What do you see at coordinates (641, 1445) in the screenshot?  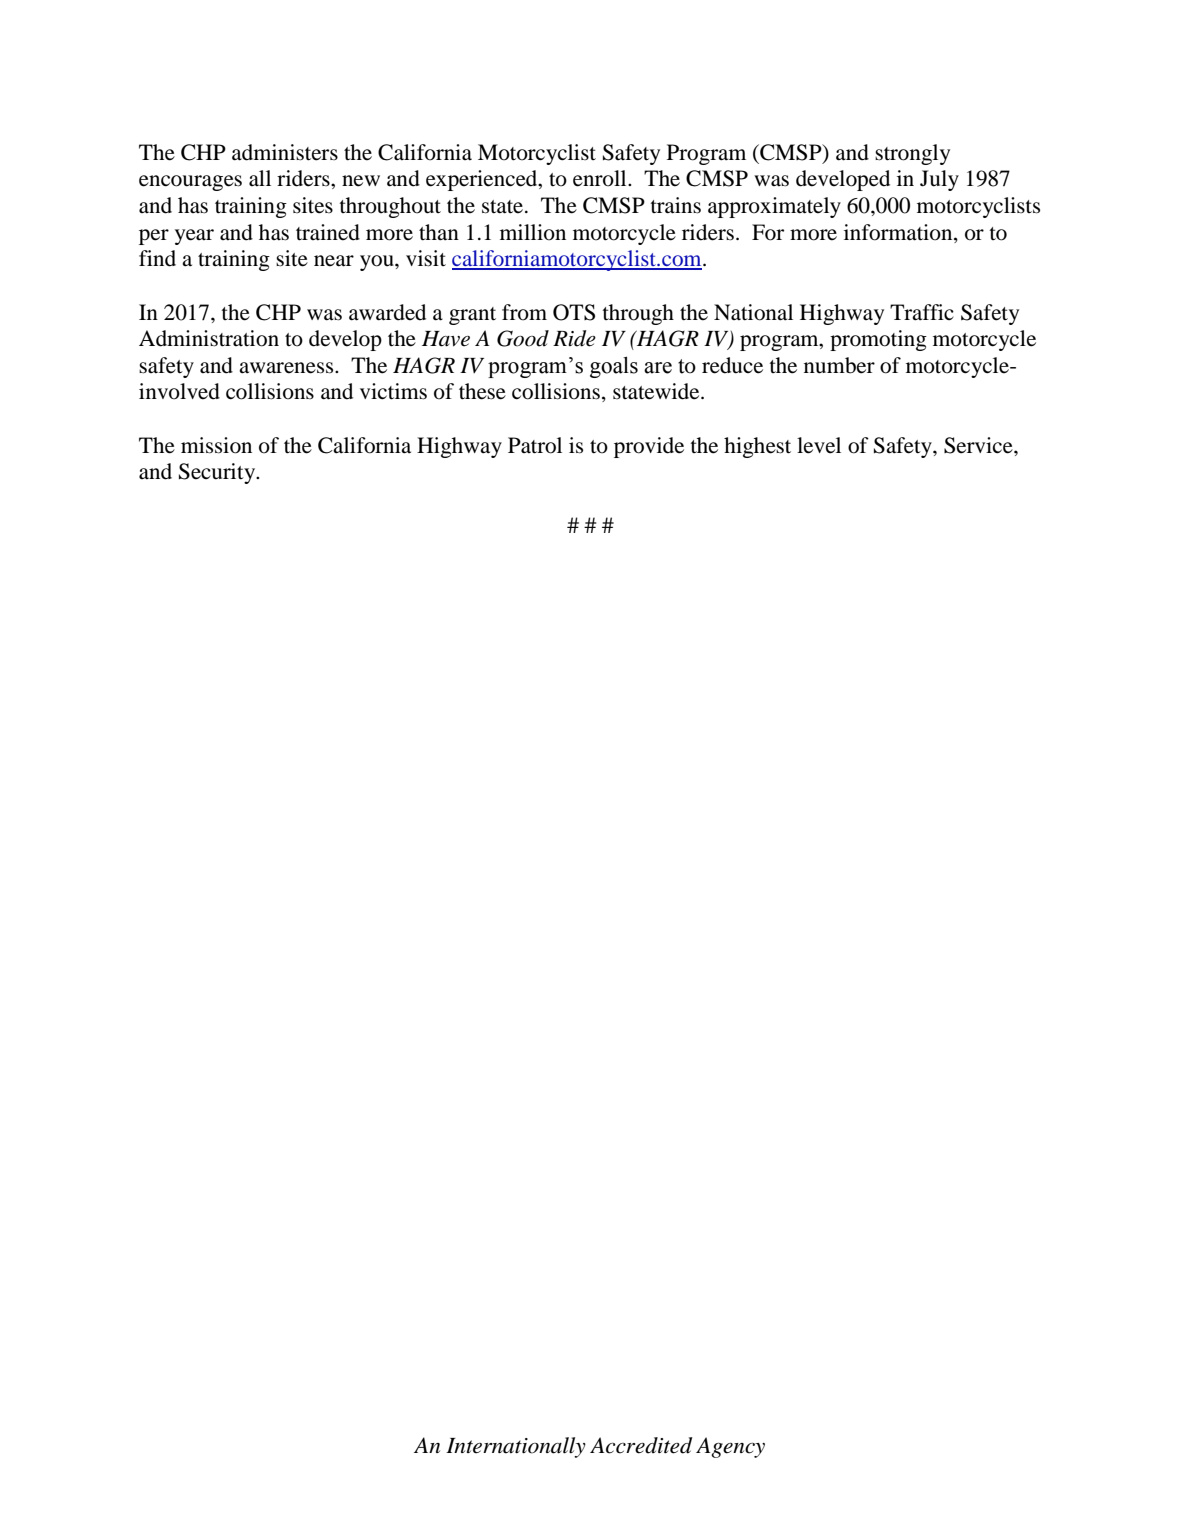 I see `Accredited` at bounding box center [641, 1445].
